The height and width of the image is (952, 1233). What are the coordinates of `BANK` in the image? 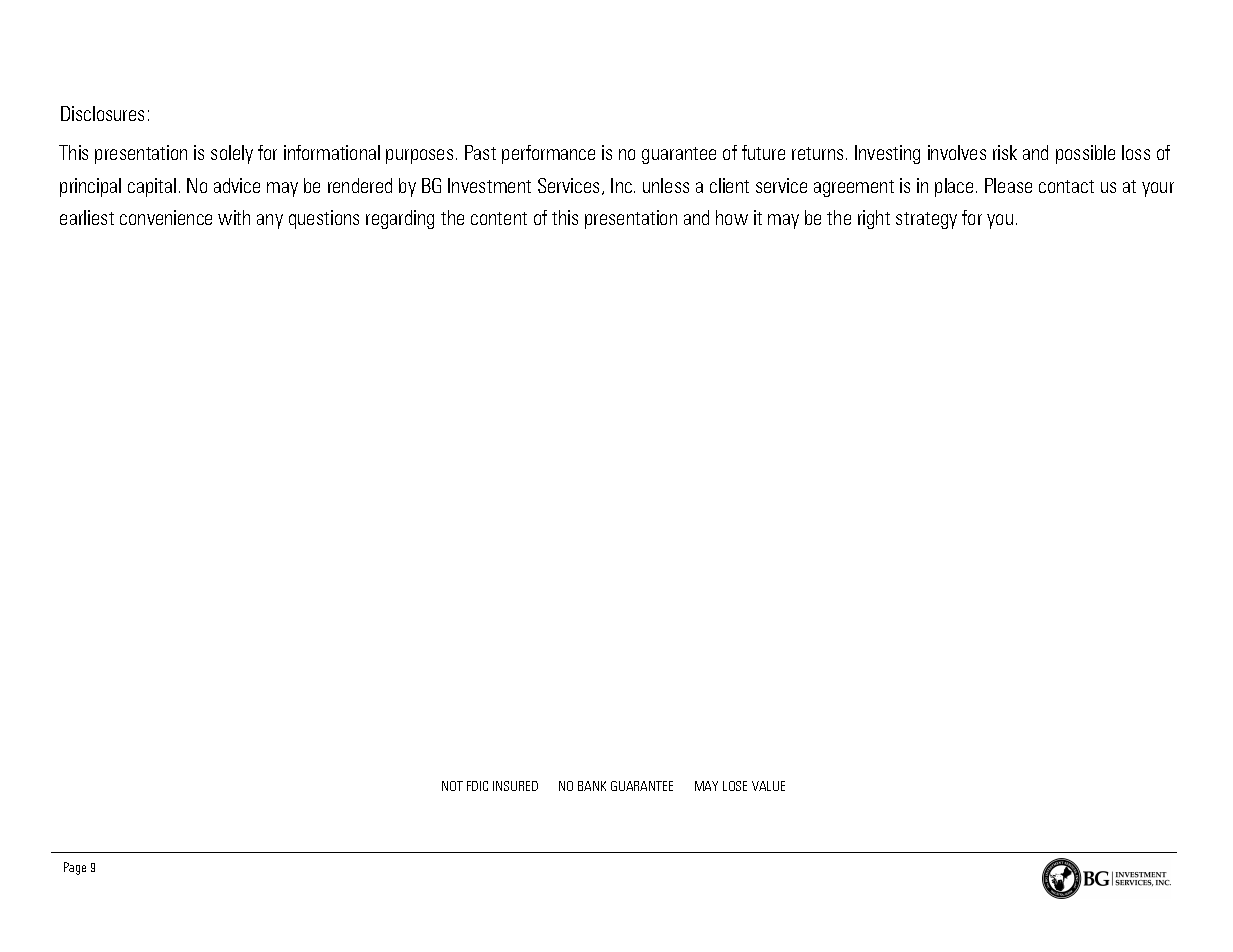 It's located at (592, 786).
